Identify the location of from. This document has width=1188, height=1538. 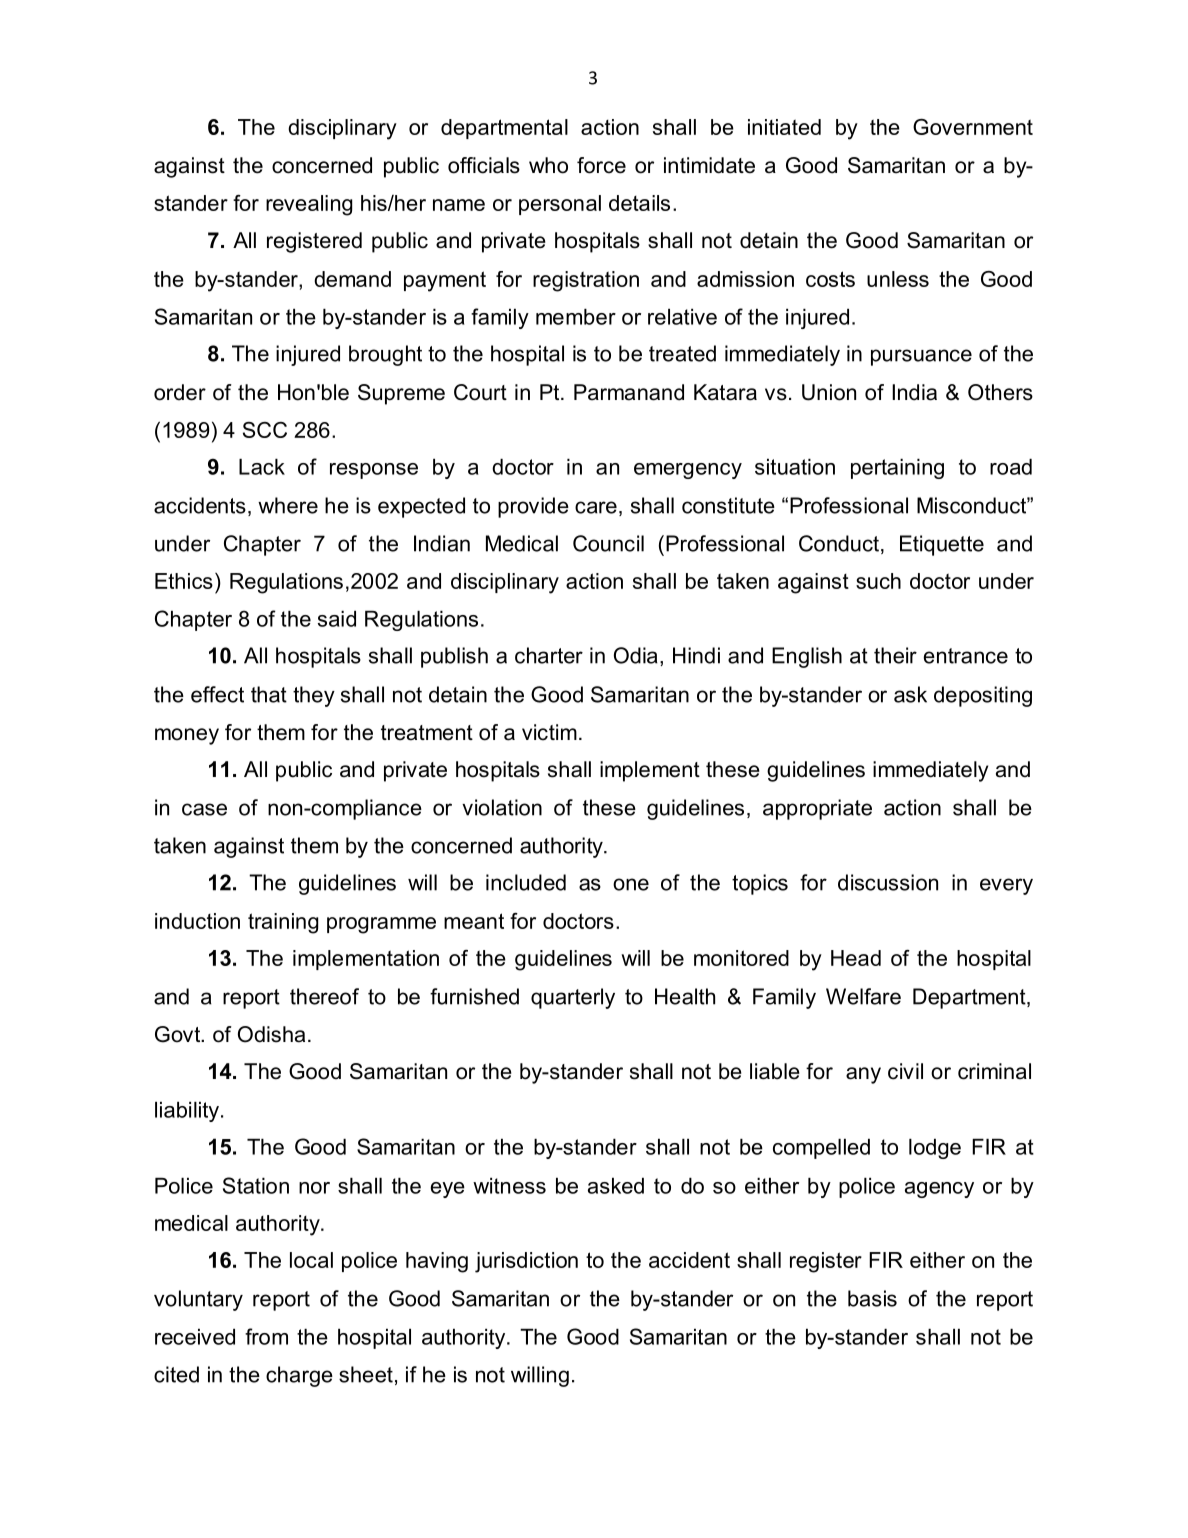
(266, 1336).
